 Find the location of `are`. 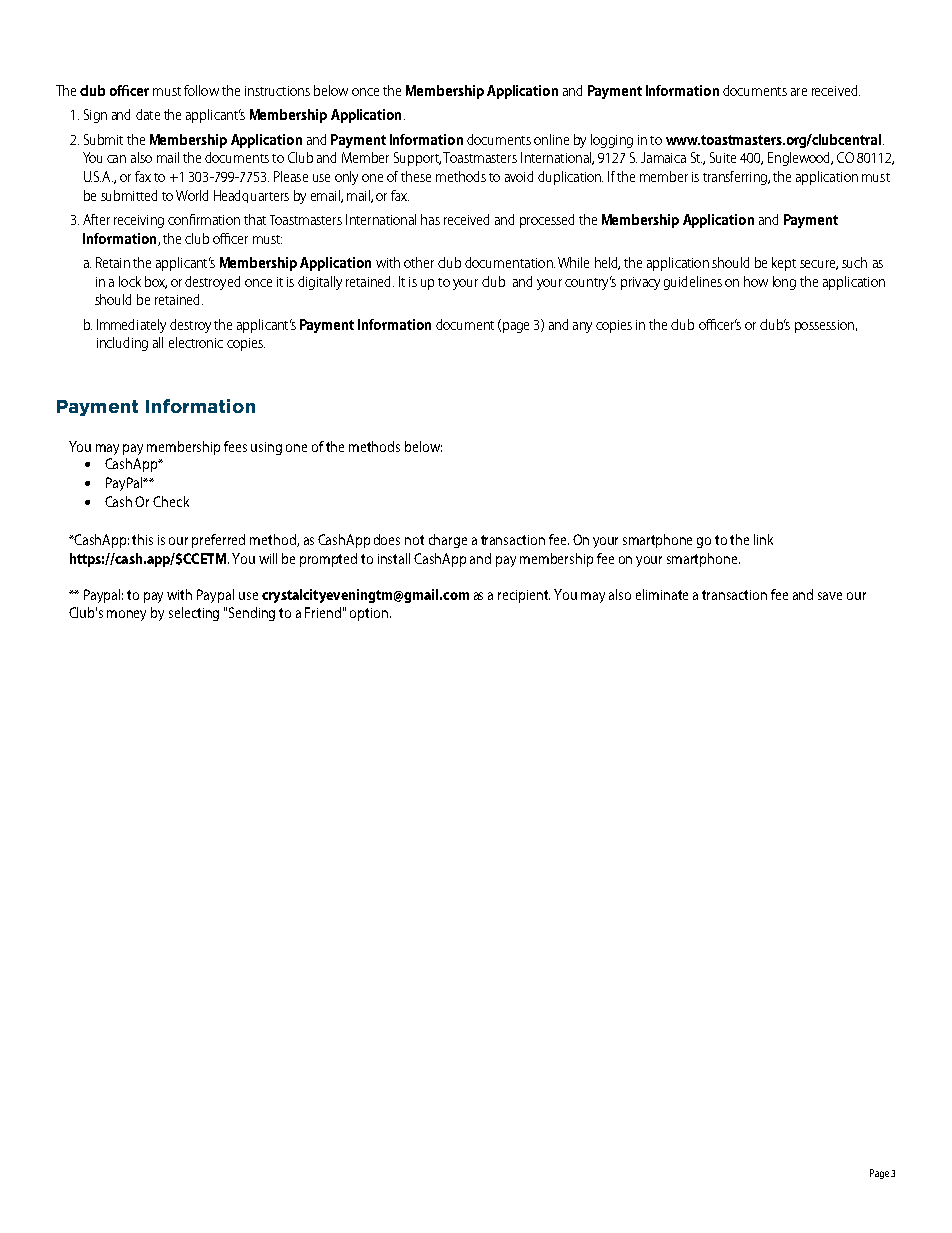

are is located at coordinates (799, 92).
